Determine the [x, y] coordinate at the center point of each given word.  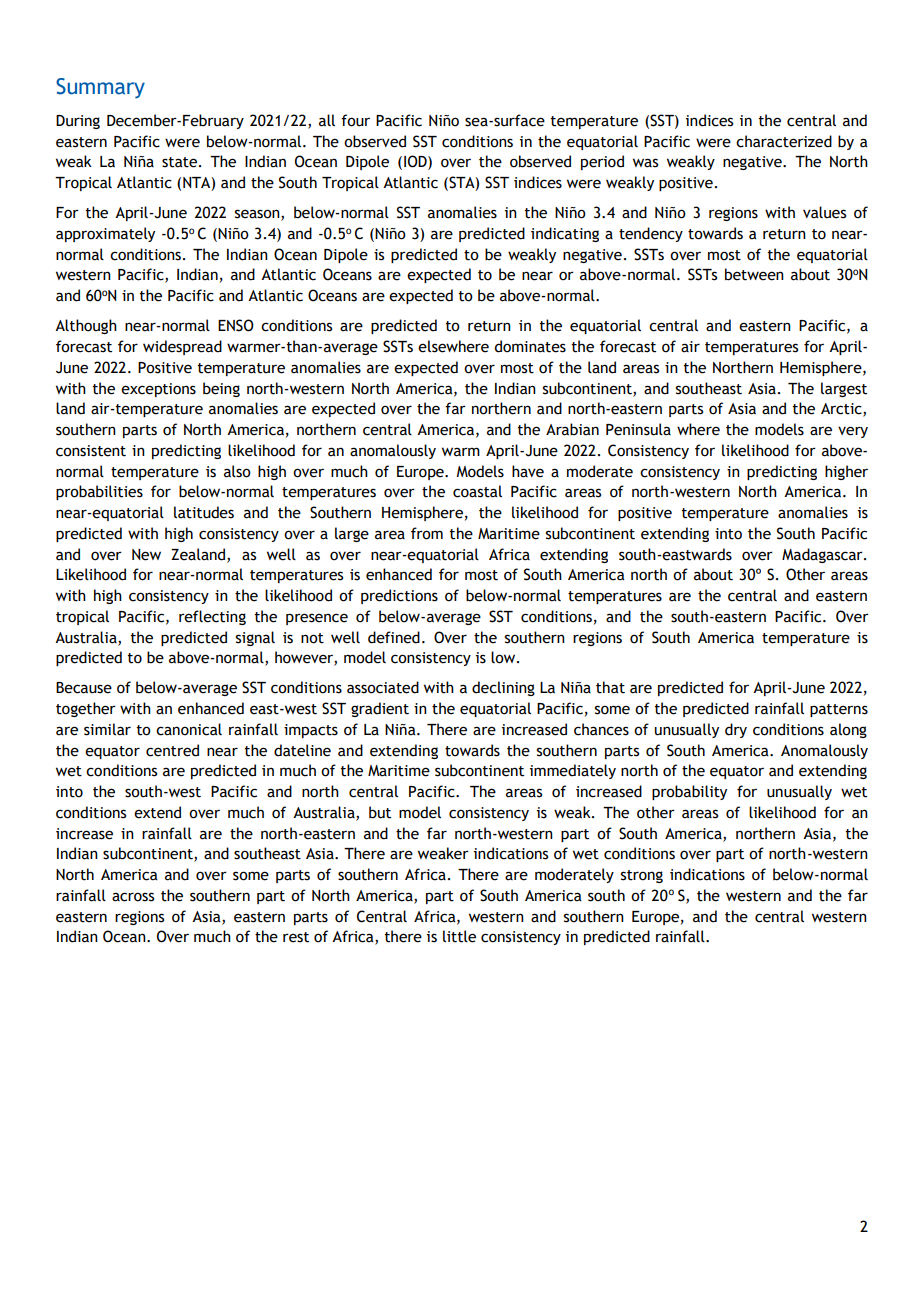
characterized [784, 141]
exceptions [158, 390]
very [853, 432]
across [133, 897]
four [355, 120]
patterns [839, 710]
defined [394, 637]
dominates [530, 346]
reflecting [212, 617]
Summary [100, 88]
